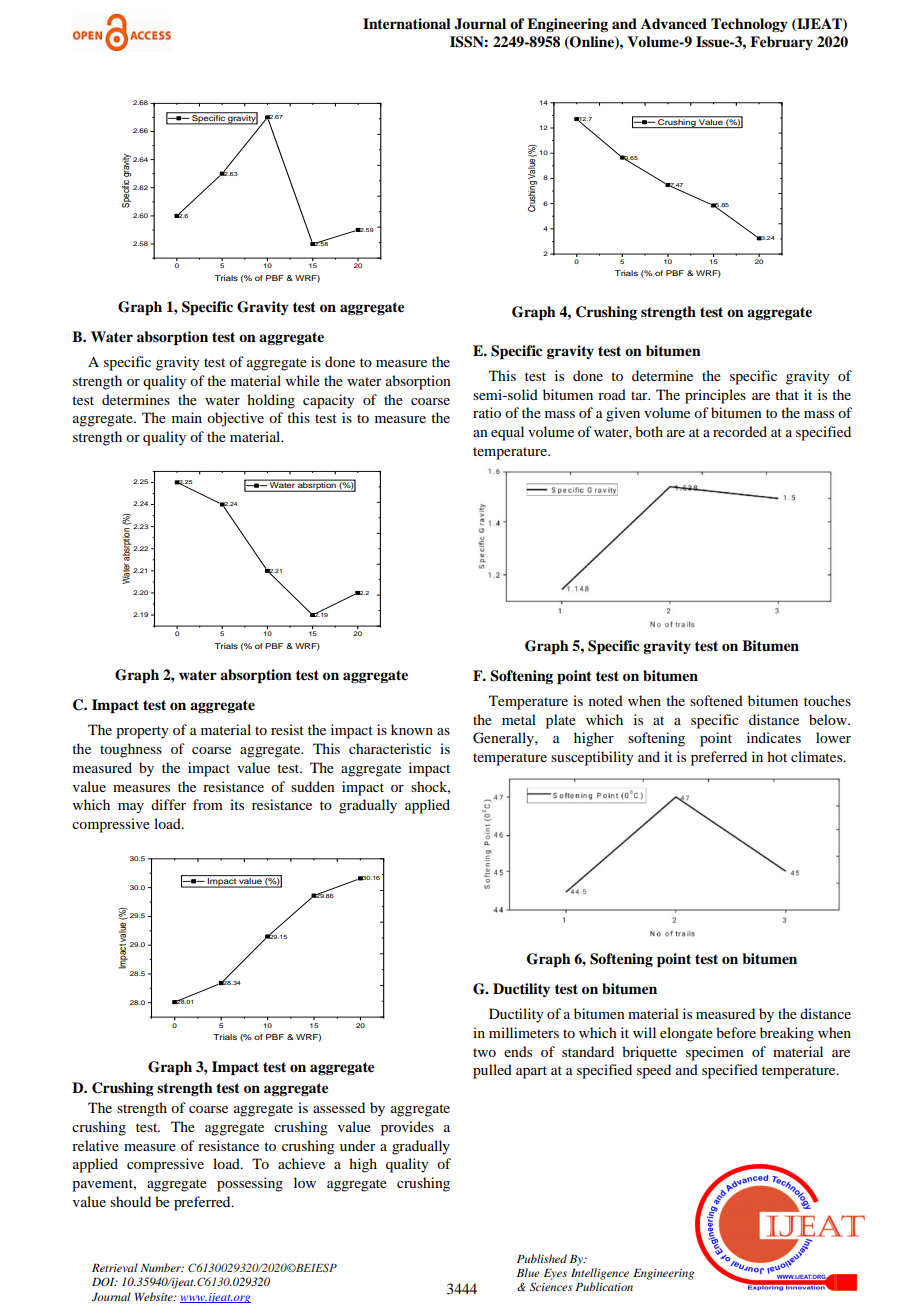 The height and width of the image is (1308, 924). Describe the element at coordinates (407, 23) in the image. I see `International` at that location.
